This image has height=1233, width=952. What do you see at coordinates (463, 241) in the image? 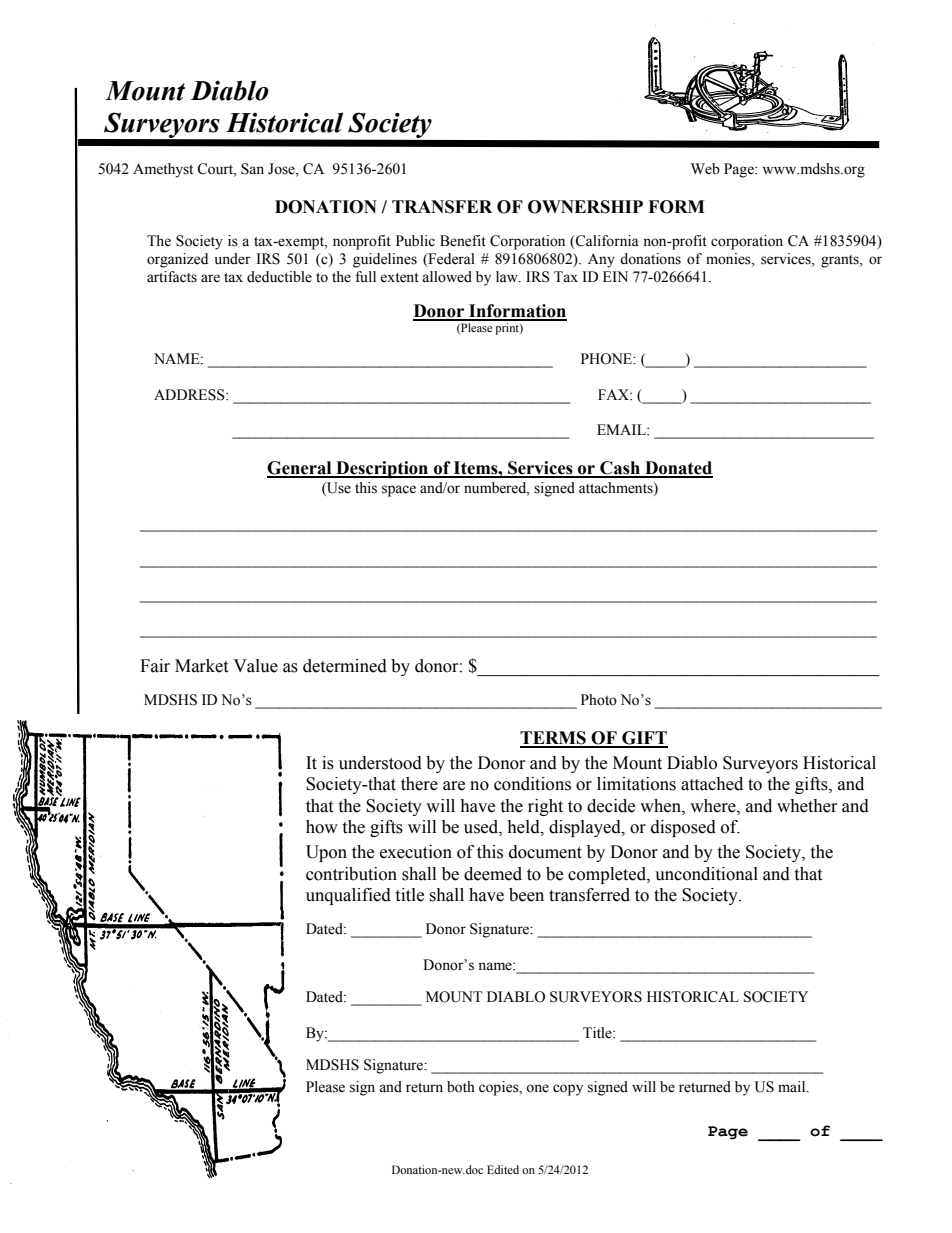
I see `Benefit` at bounding box center [463, 241].
